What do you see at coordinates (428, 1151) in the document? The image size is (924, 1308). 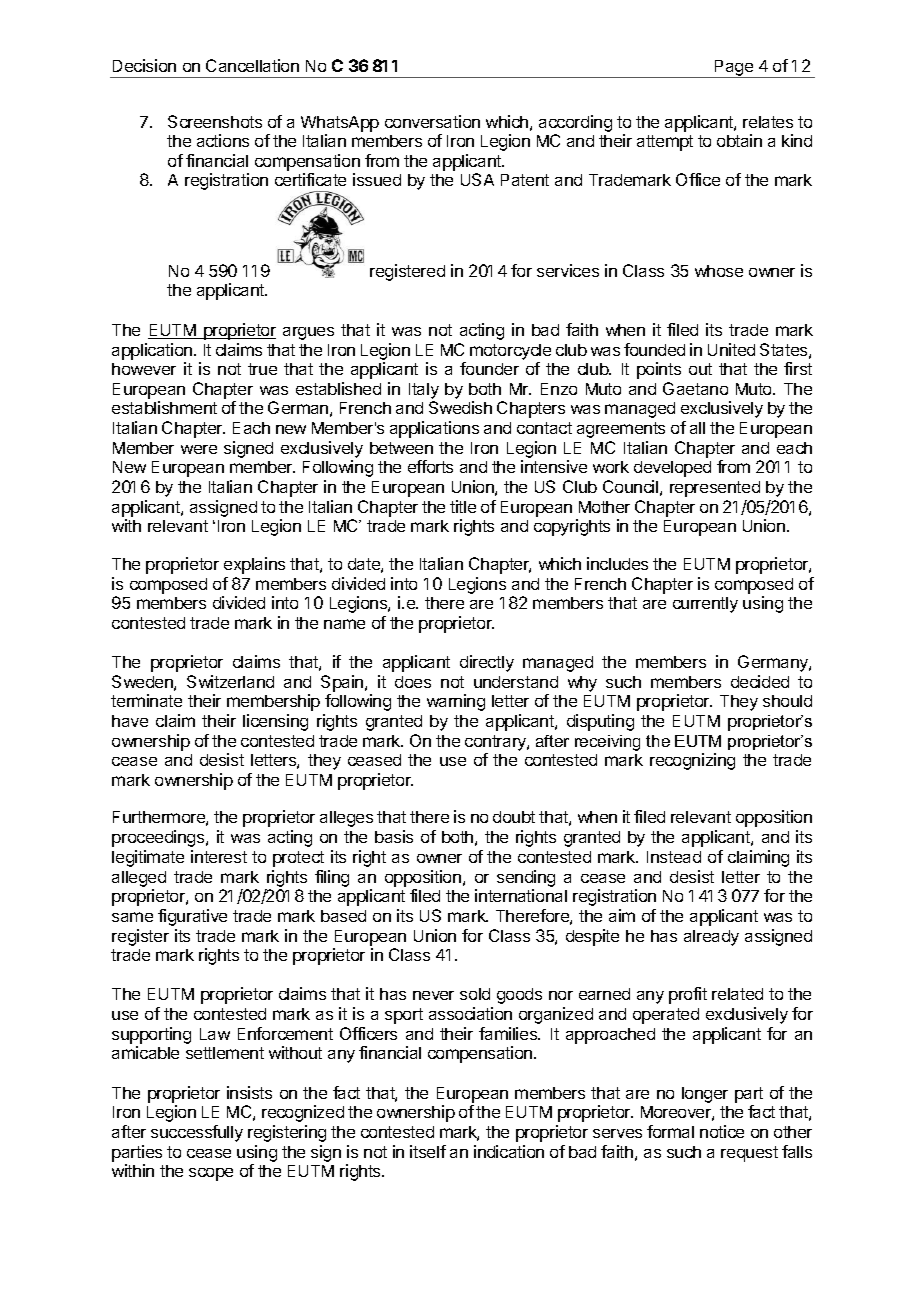 I see `itself` at bounding box center [428, 1151].
